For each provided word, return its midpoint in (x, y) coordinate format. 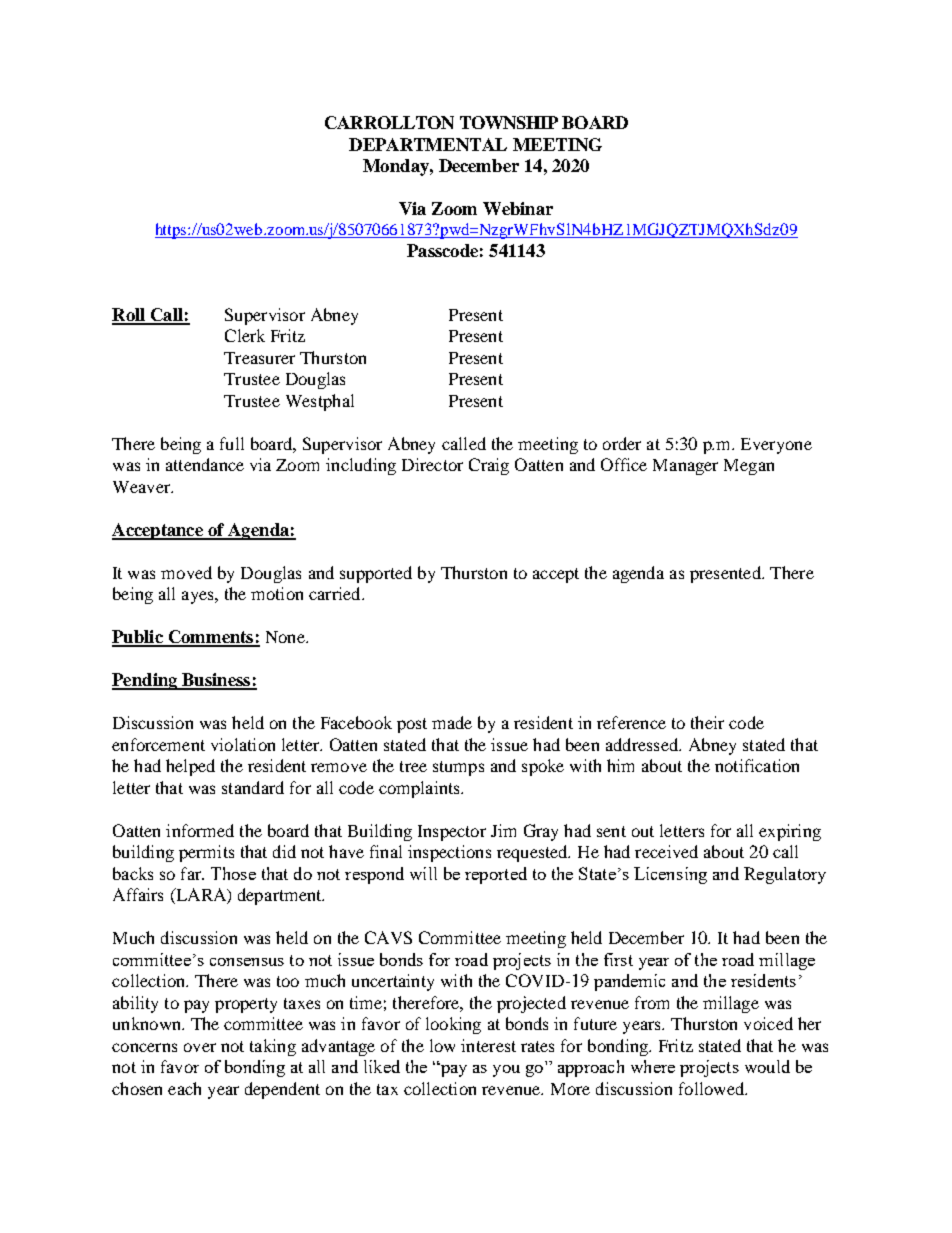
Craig (489, 466)
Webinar (518, 208)
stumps (458, 768)
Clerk (245, 335)
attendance (205, 464)
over (200, 1047)
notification (757, 765)
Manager (685, 467)
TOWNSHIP (509, 122)
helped (190, 767)
